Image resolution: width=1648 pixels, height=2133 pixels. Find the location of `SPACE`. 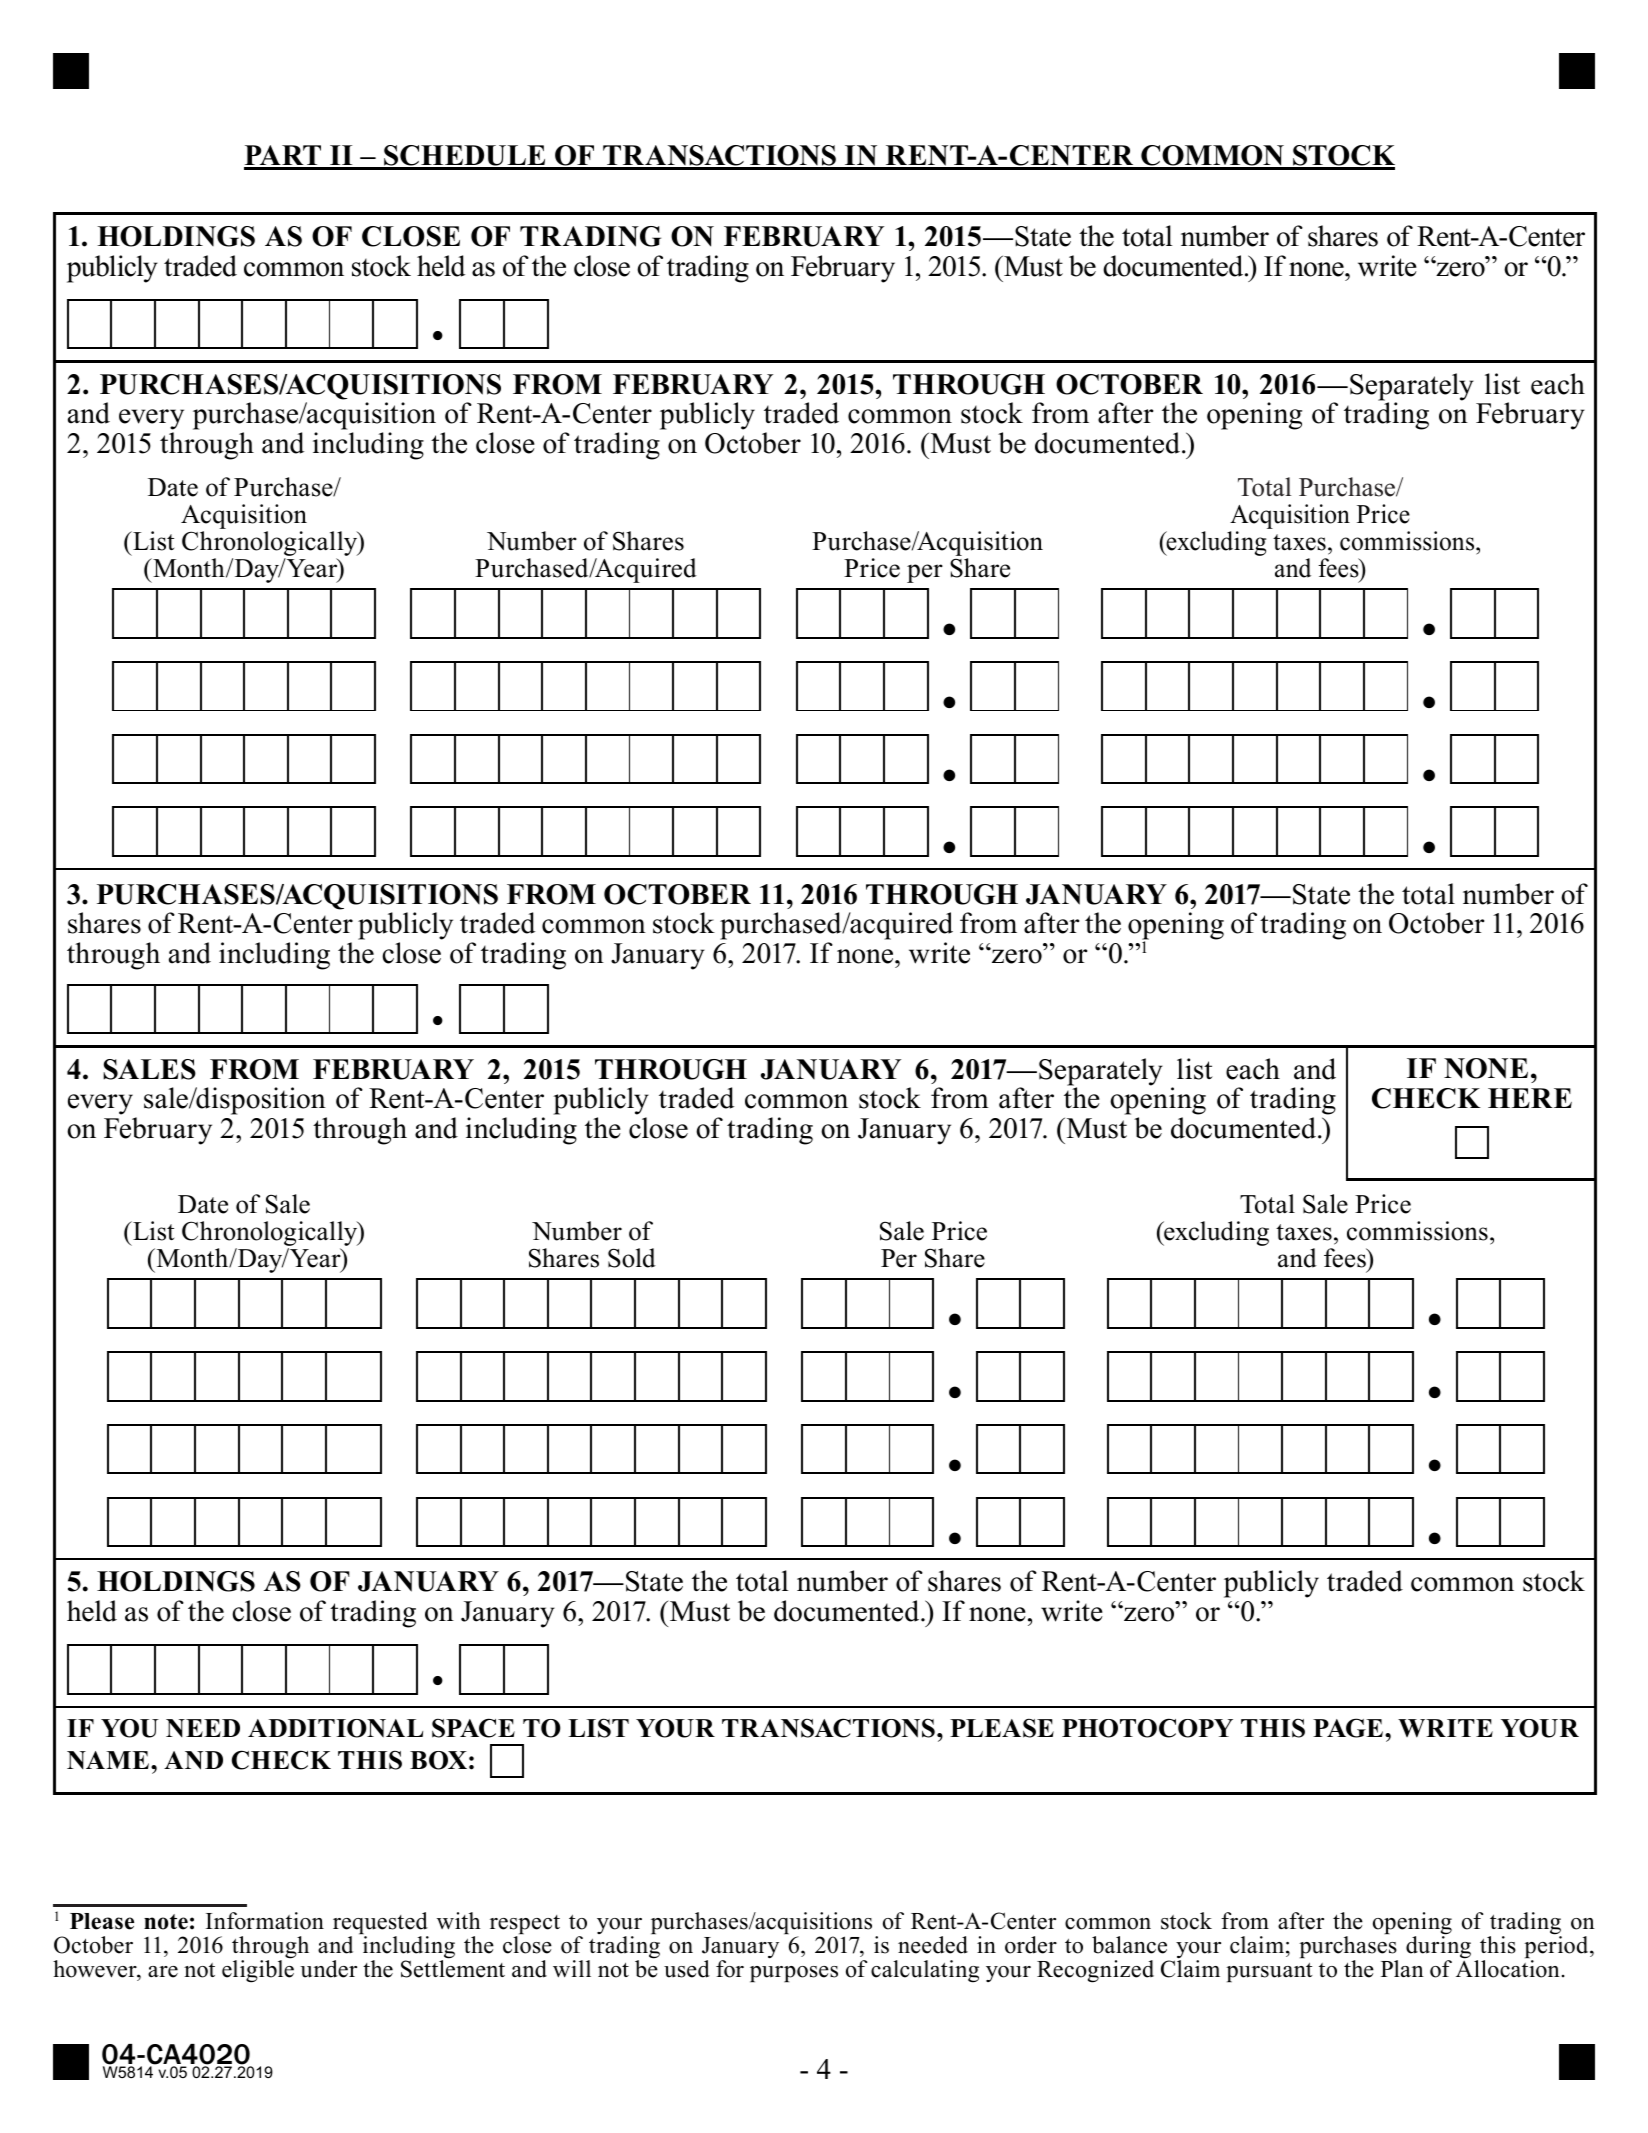

SPACE is located at coordinates (473, 1728).
